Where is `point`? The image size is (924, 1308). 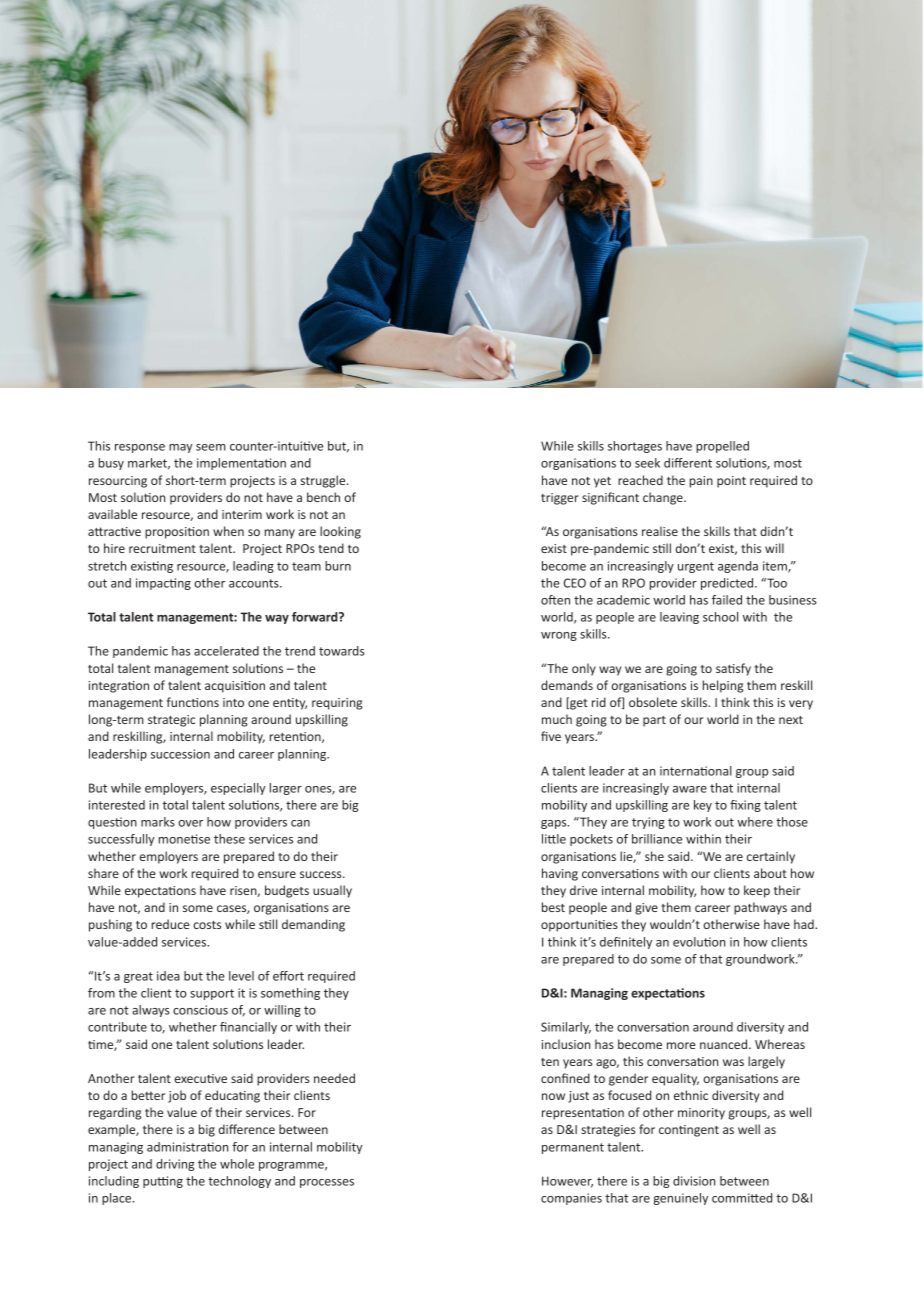 point is located at coordinates (731, 482).
